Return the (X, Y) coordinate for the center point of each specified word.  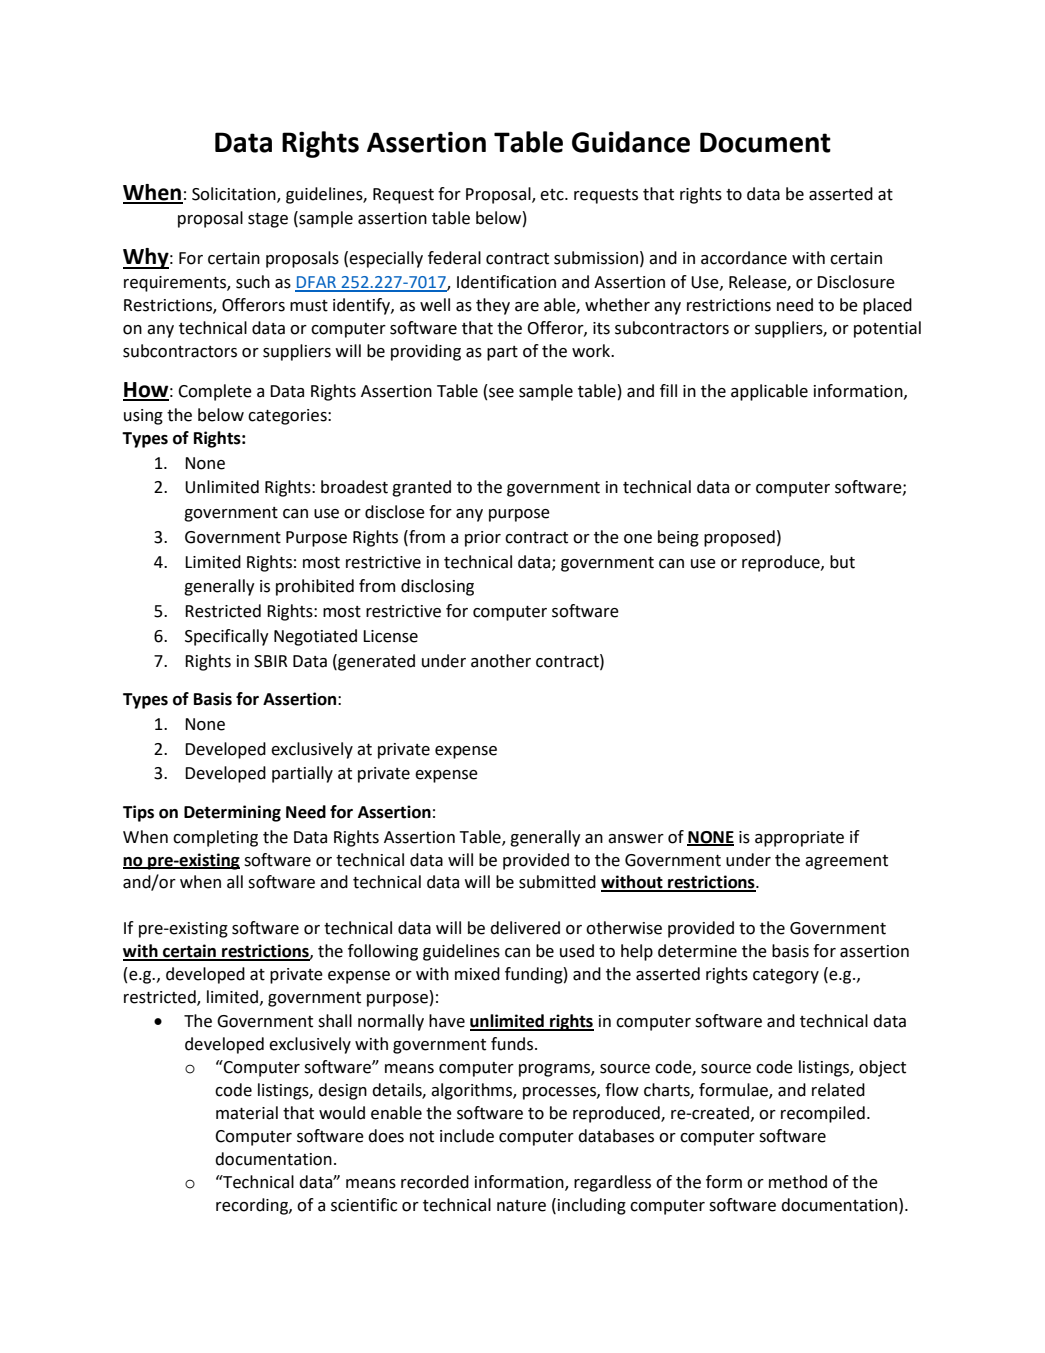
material (247, 1113)
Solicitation (235, 194)
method (798, 1182)
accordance (744, 258)
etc (553, 195)
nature (521, 1206)
